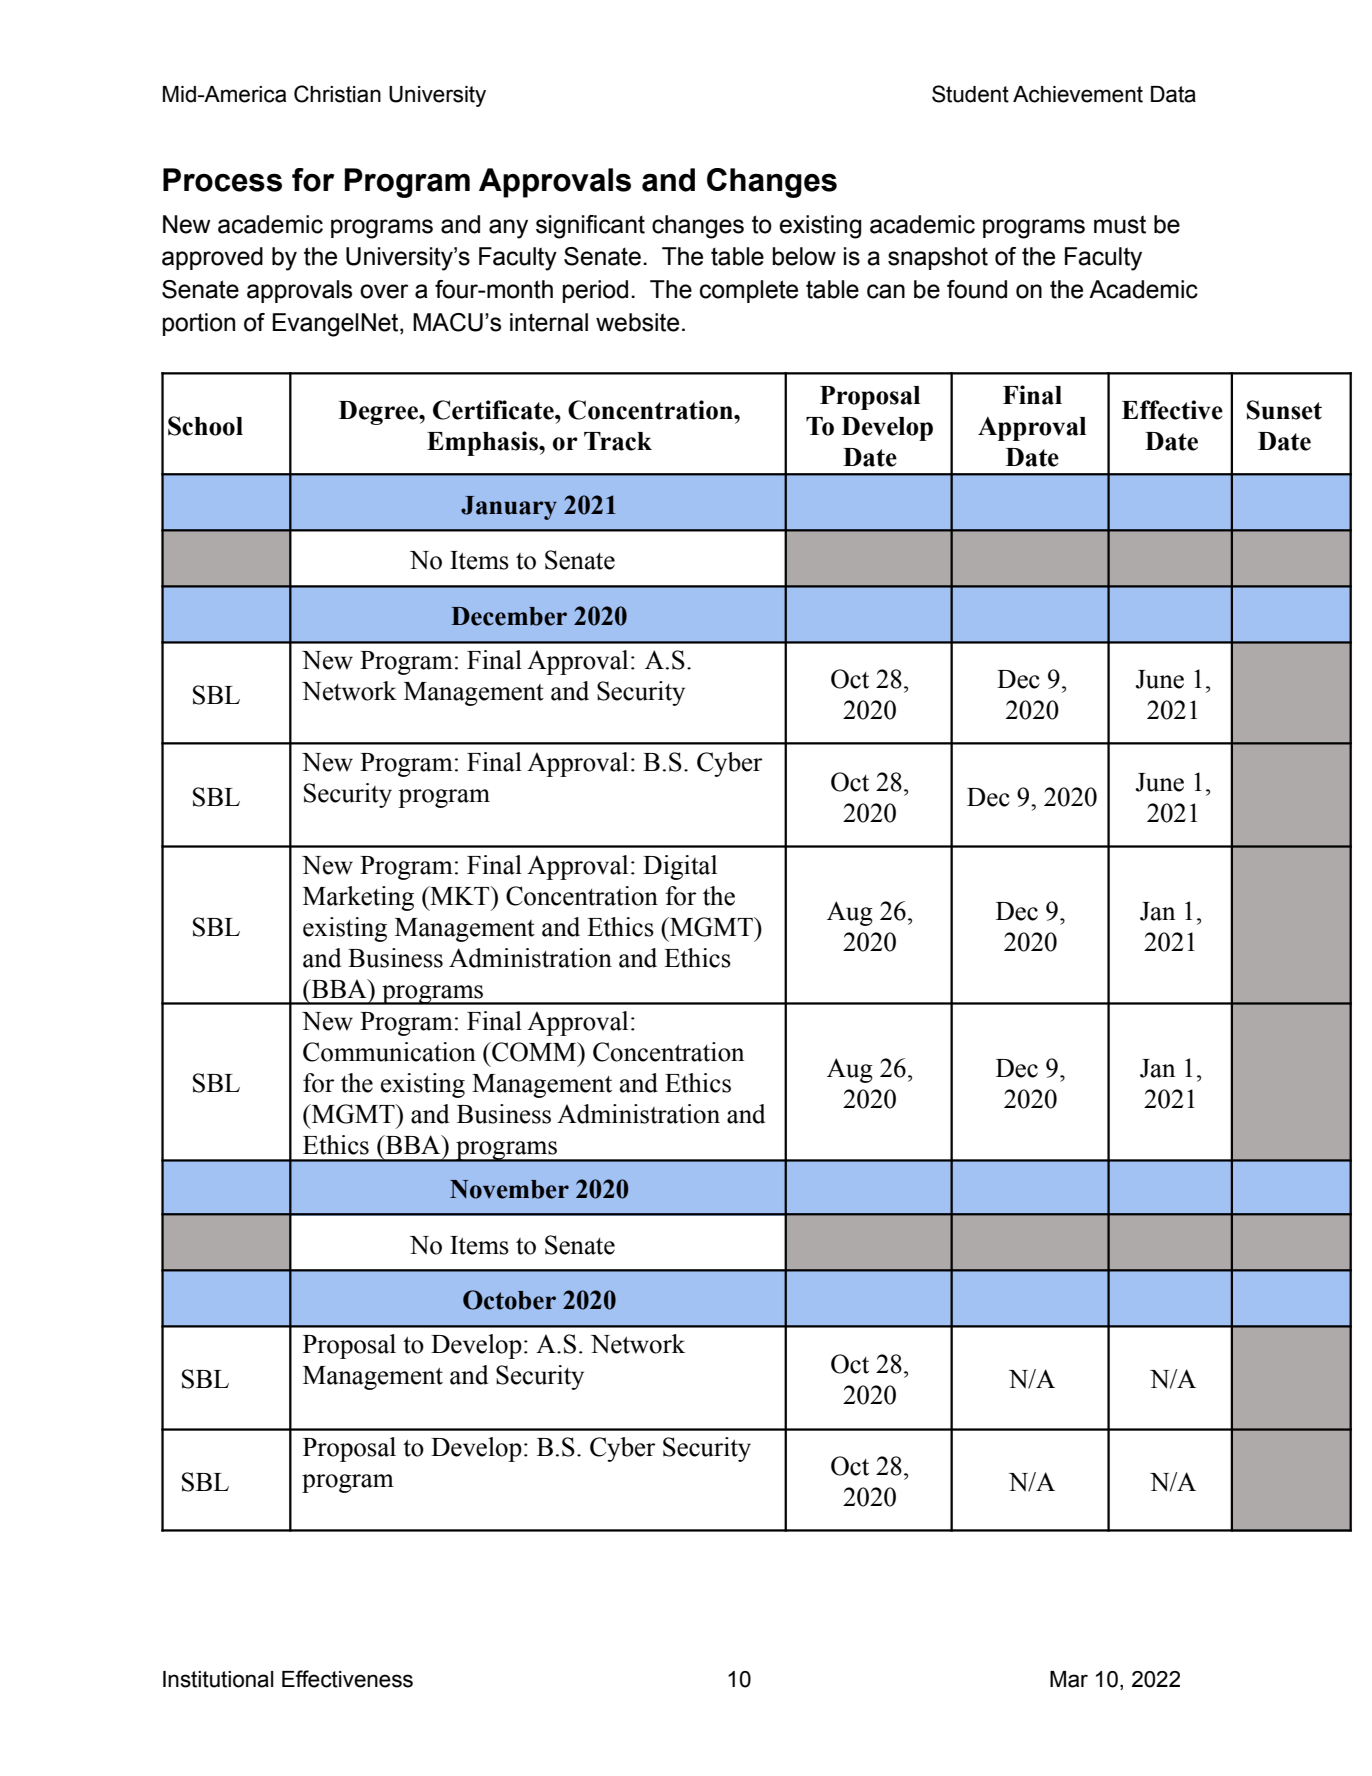 Image resolution: width=1372 pixels, height=1776 pixels. What do you see at coordinates (460, 895) in the screenshot?
I see `MKT` at bounding box center [460, 895].
